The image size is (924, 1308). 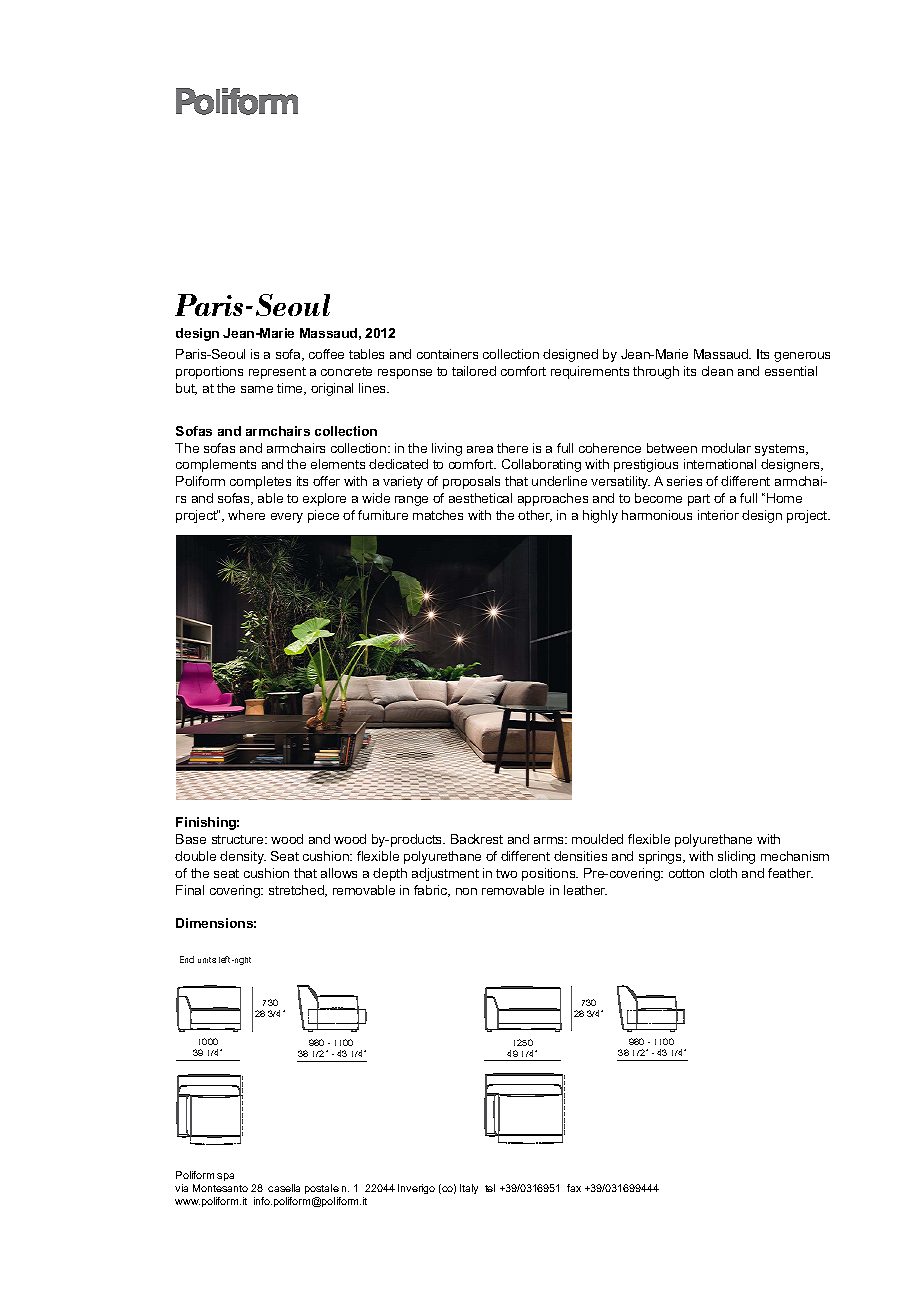 What do you see at coordinates (257, 389) in the document?
I see `same` at bounding box center [257, 389].
